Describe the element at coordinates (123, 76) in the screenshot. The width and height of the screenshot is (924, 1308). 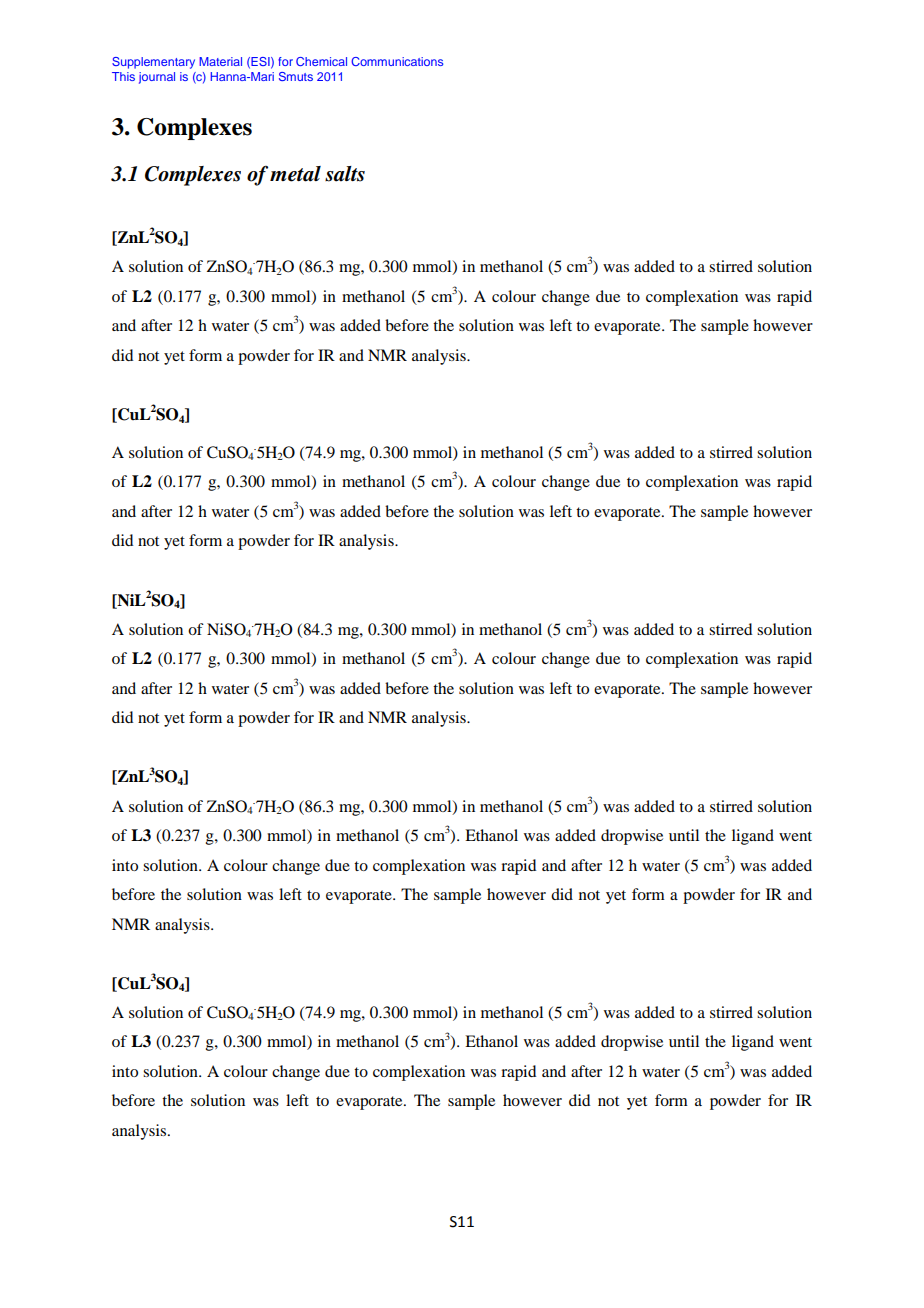
I see `This` at that location.
